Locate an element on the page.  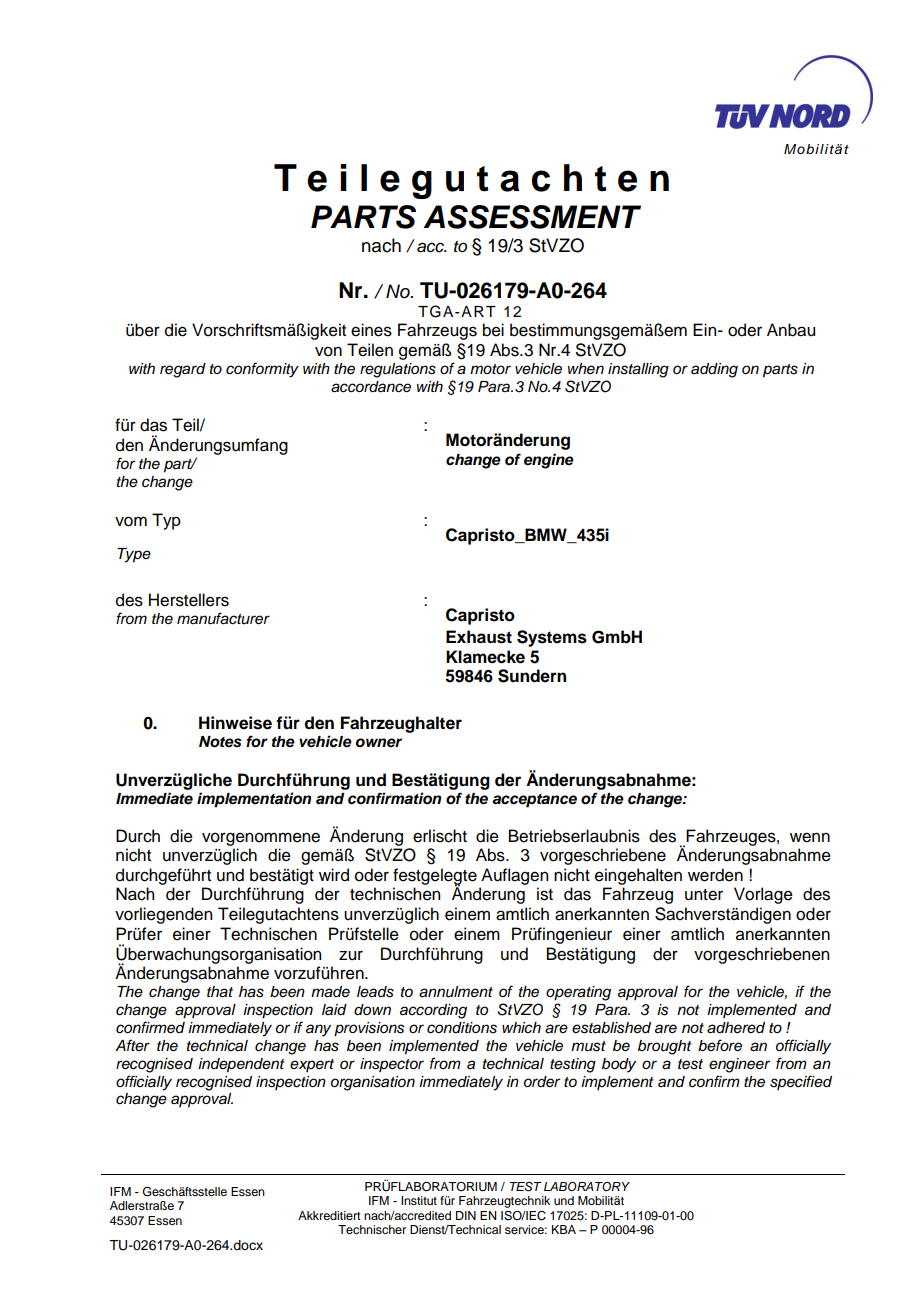
LABORATORY is located at coordinates (587, 1187).
